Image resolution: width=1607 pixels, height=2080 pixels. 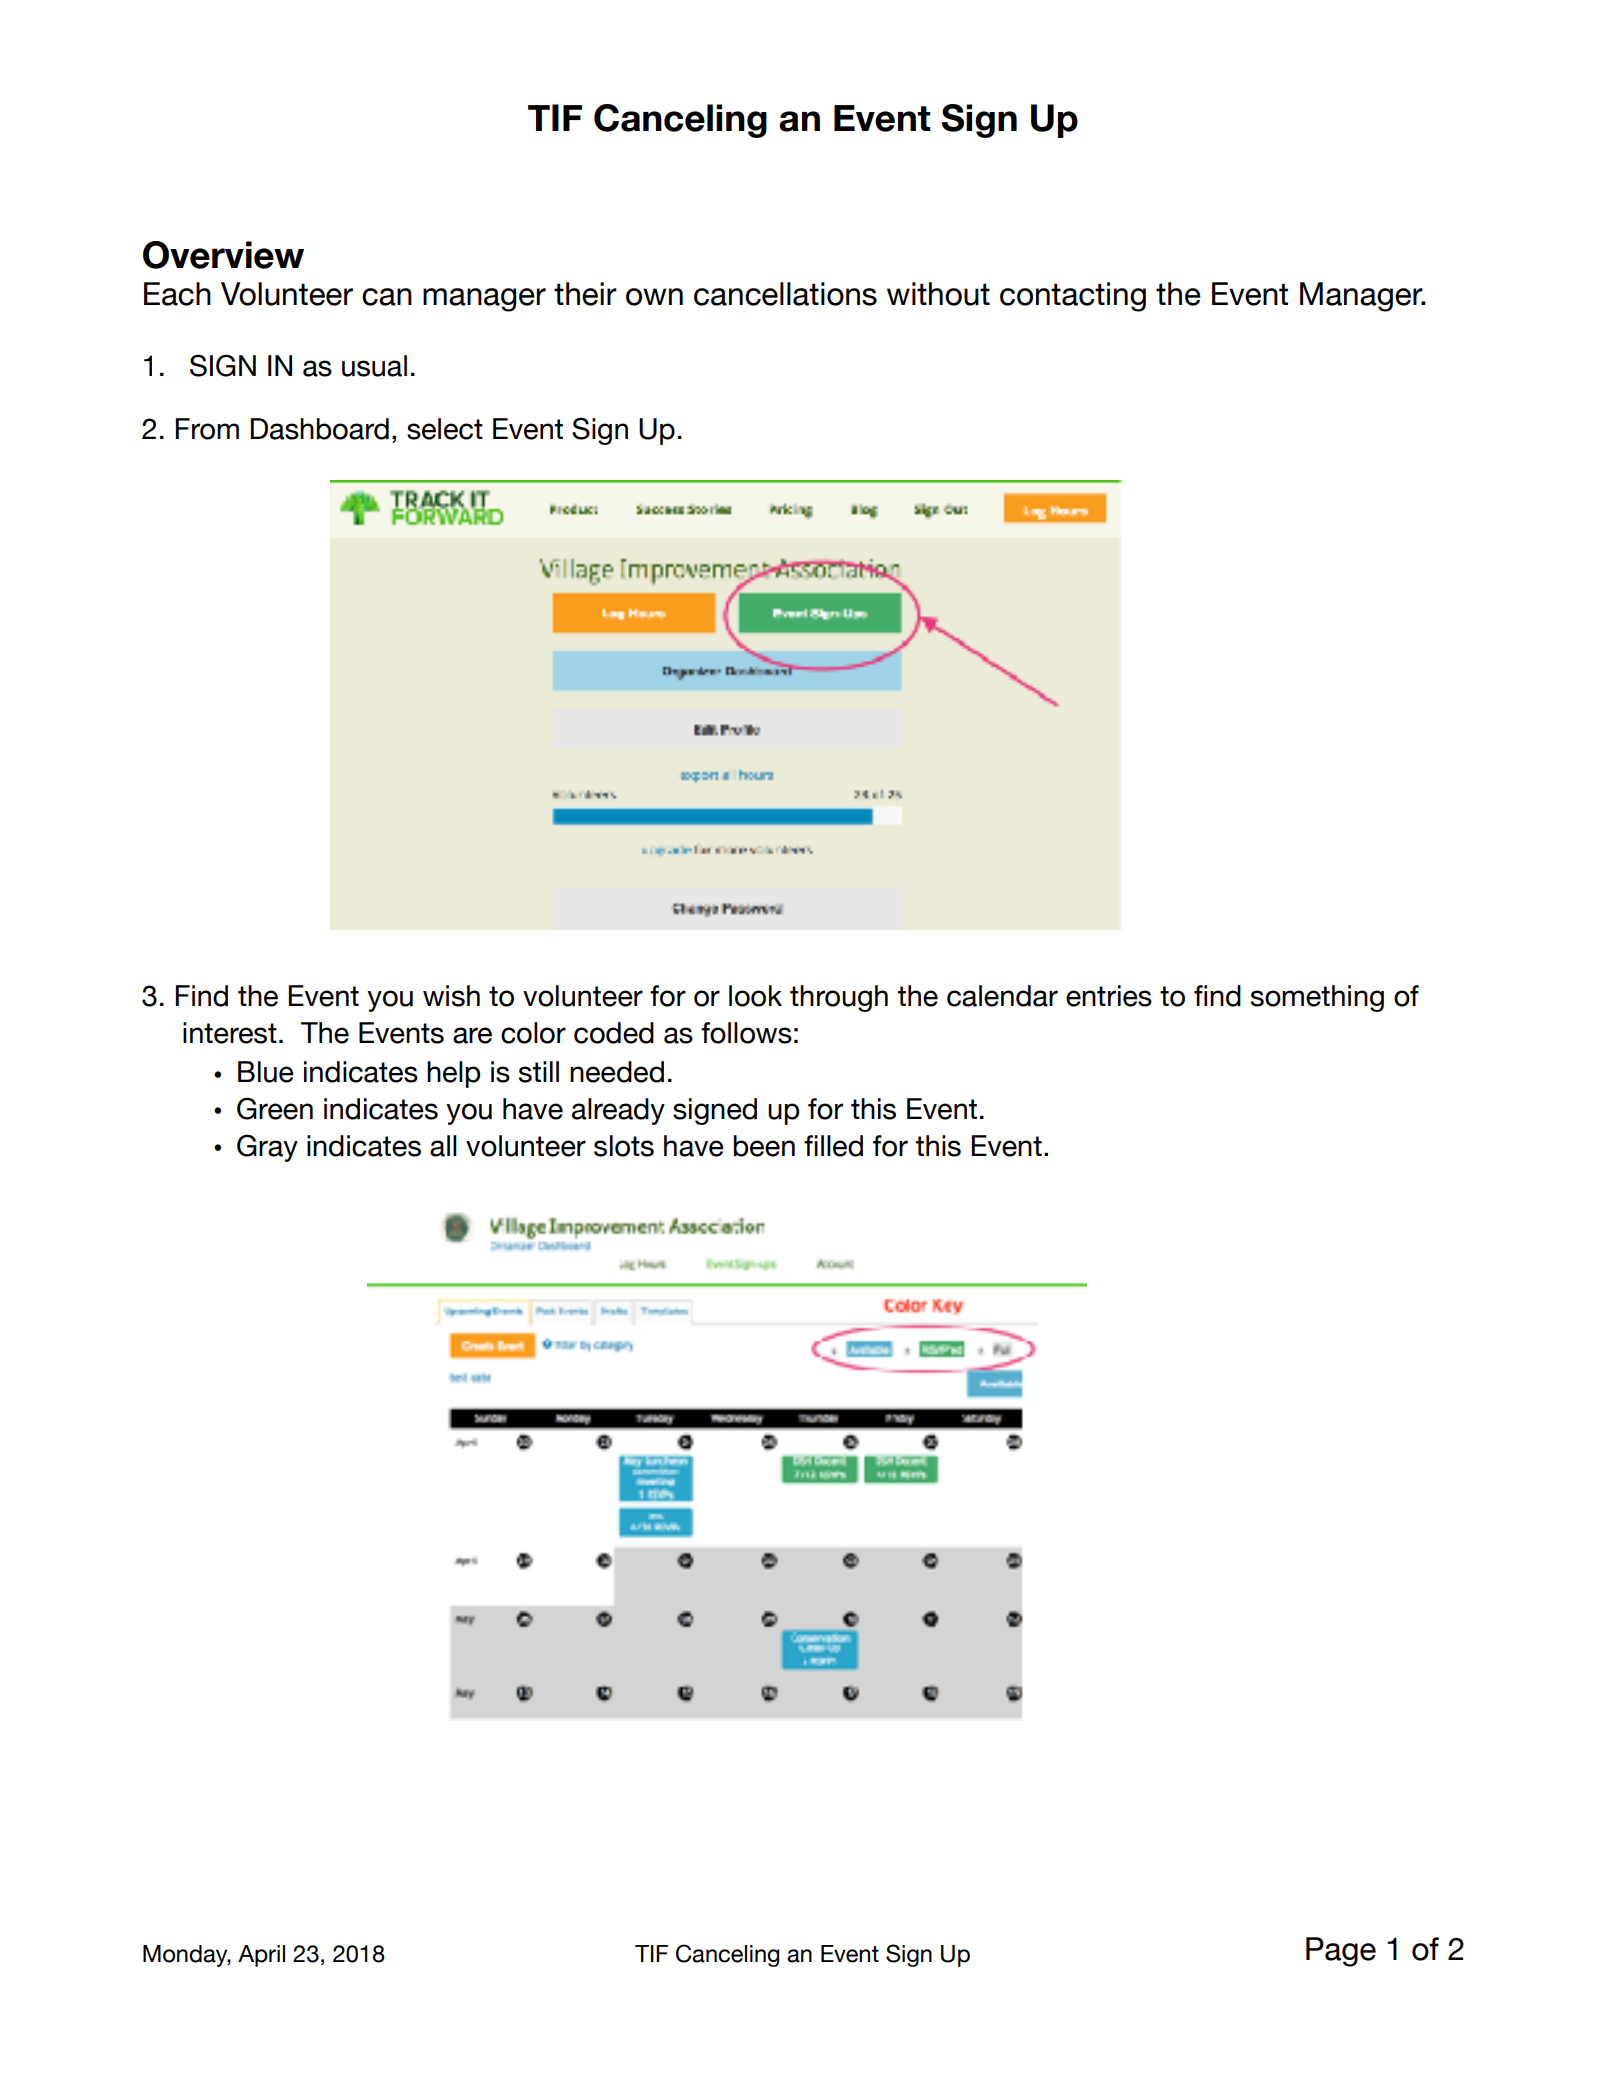 What do you see at coordinates (833, 1146) in the image?
I see `filled` at bounding box center [833, 1146].
